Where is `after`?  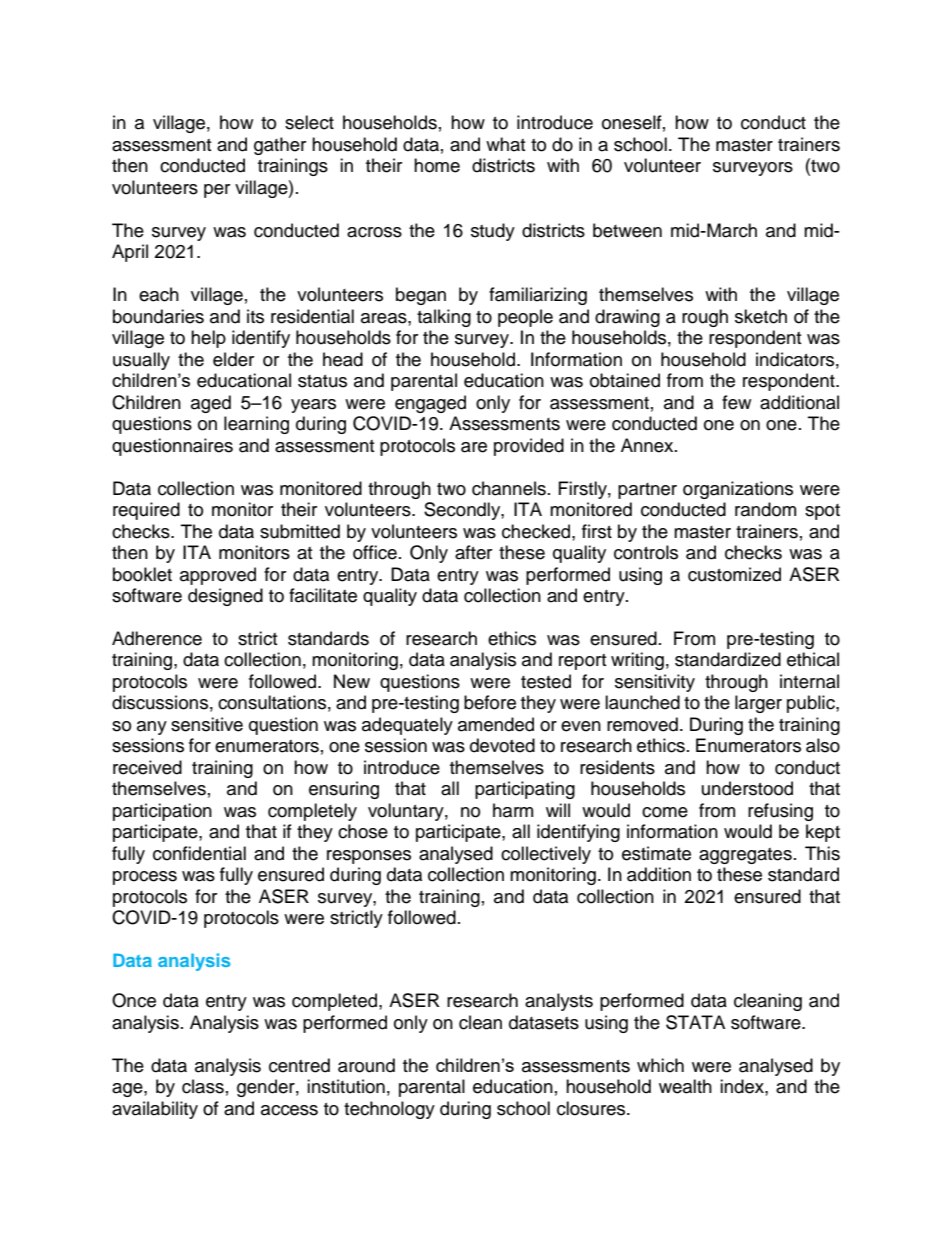 after is located at coordinates (473, 552).
